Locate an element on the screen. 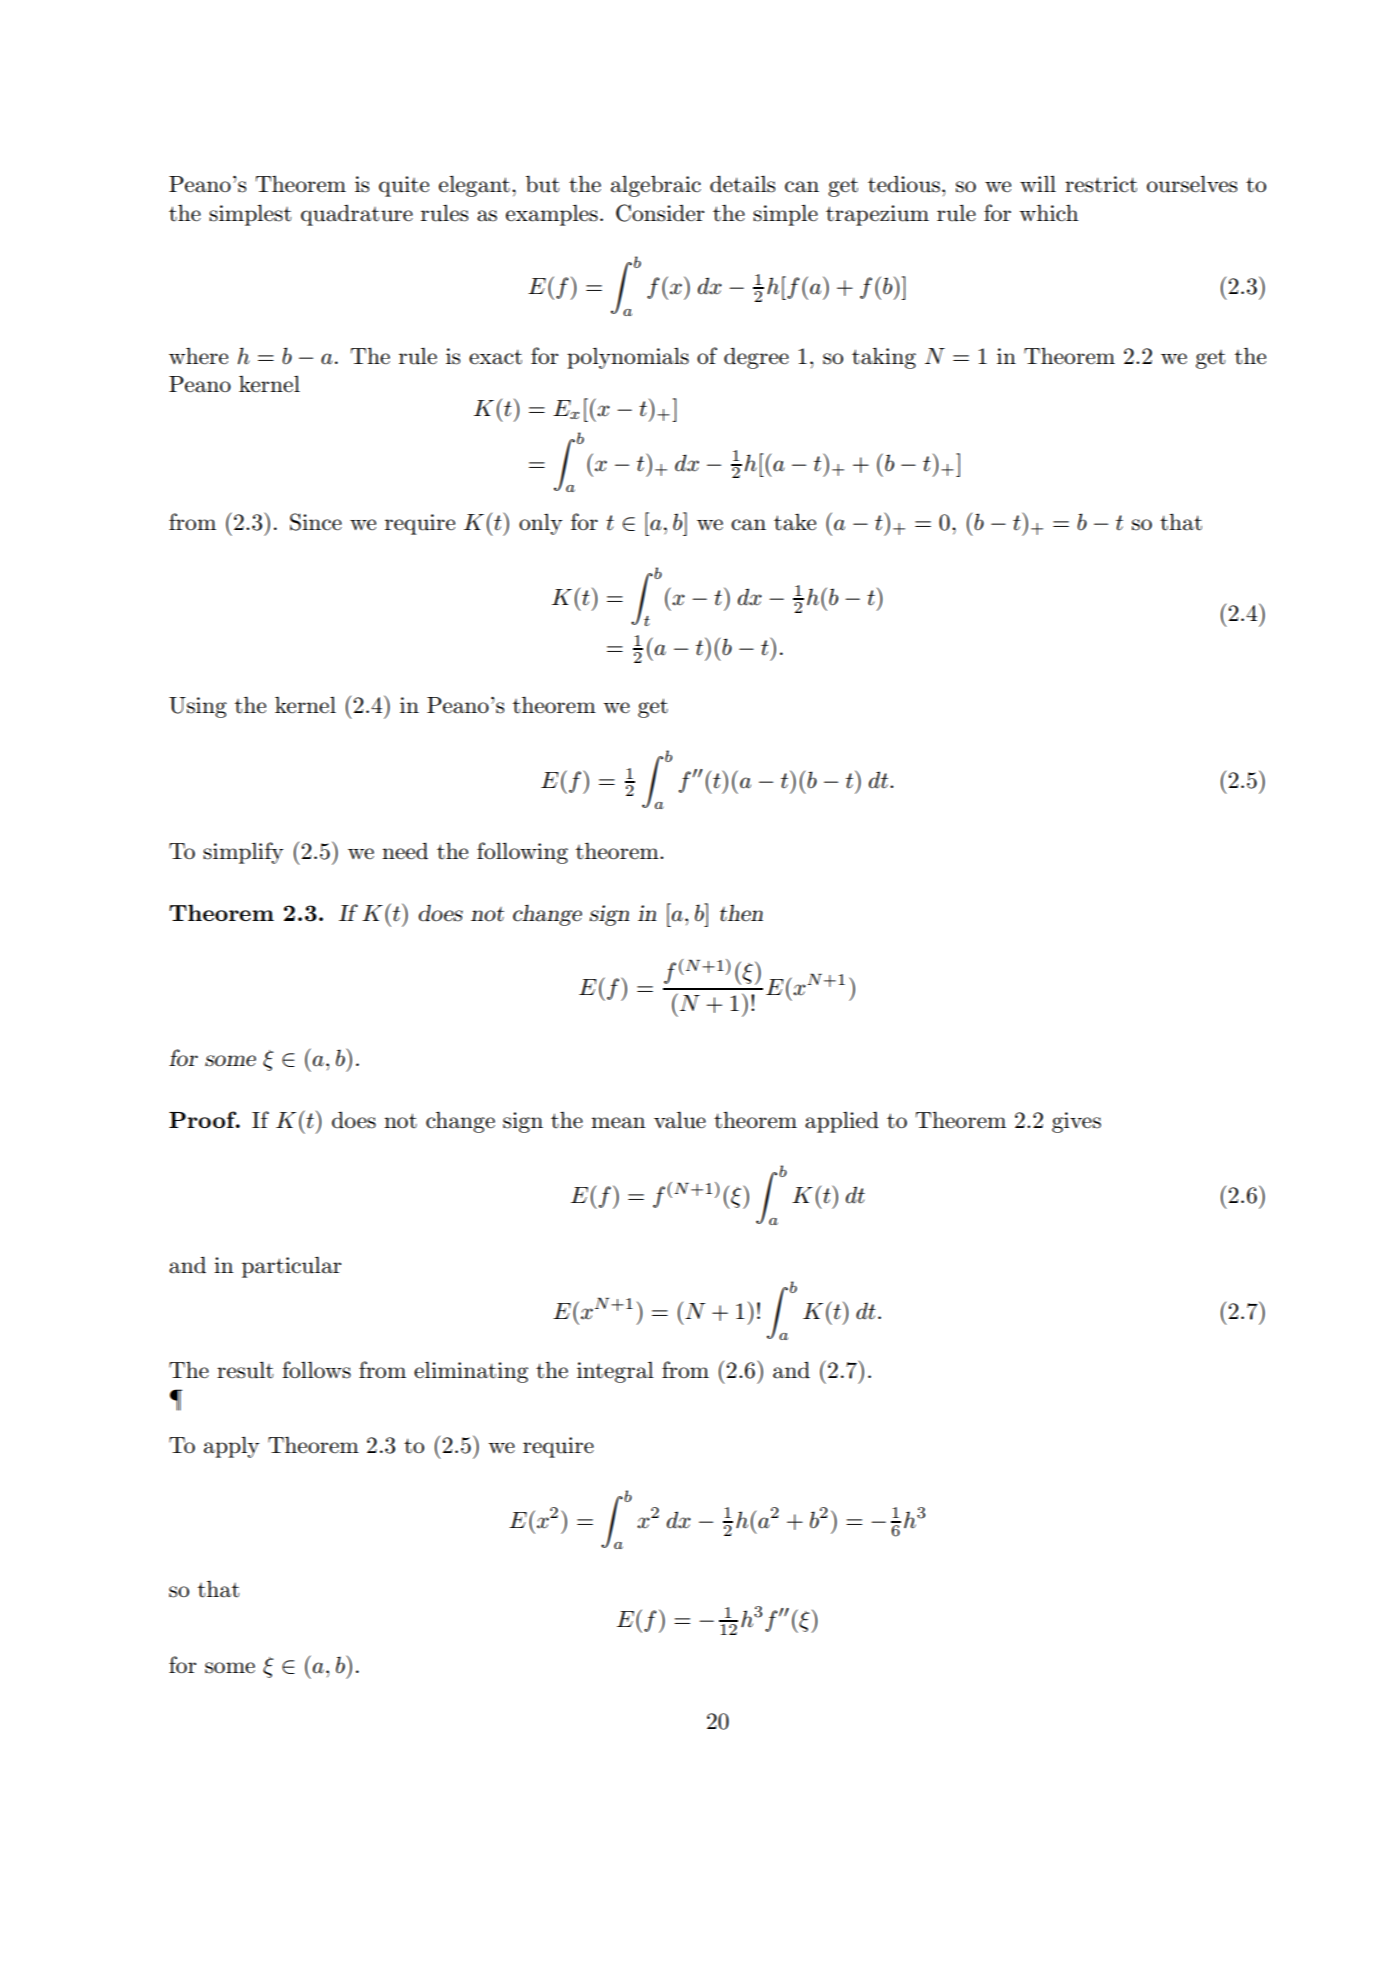 The image size is (1396, 1976). take is located at coordinates (795, 522).
